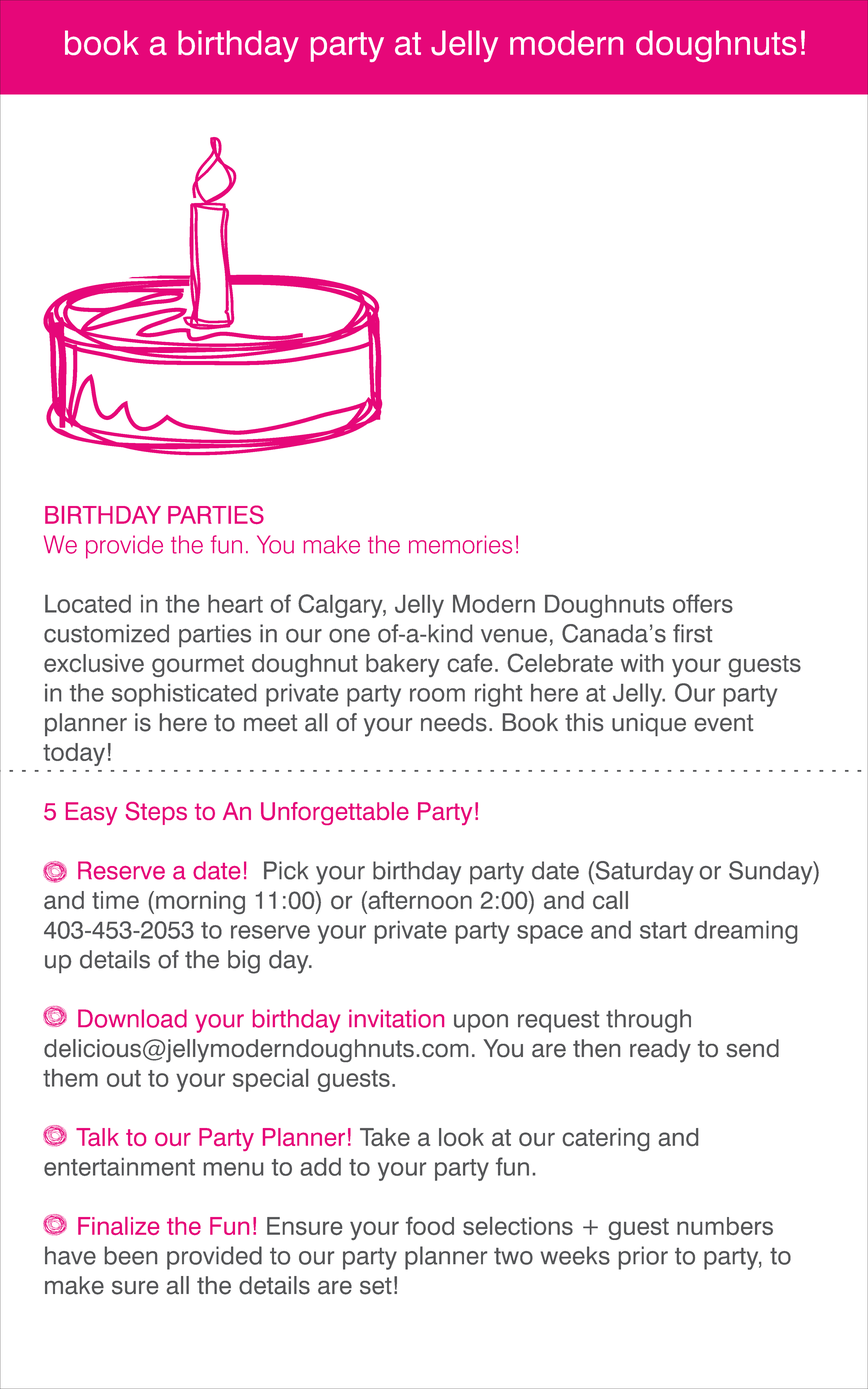 This image has width=868, height=1389. Describe the element at coordinates (437, 695) in the image. I see `room` at that location.
